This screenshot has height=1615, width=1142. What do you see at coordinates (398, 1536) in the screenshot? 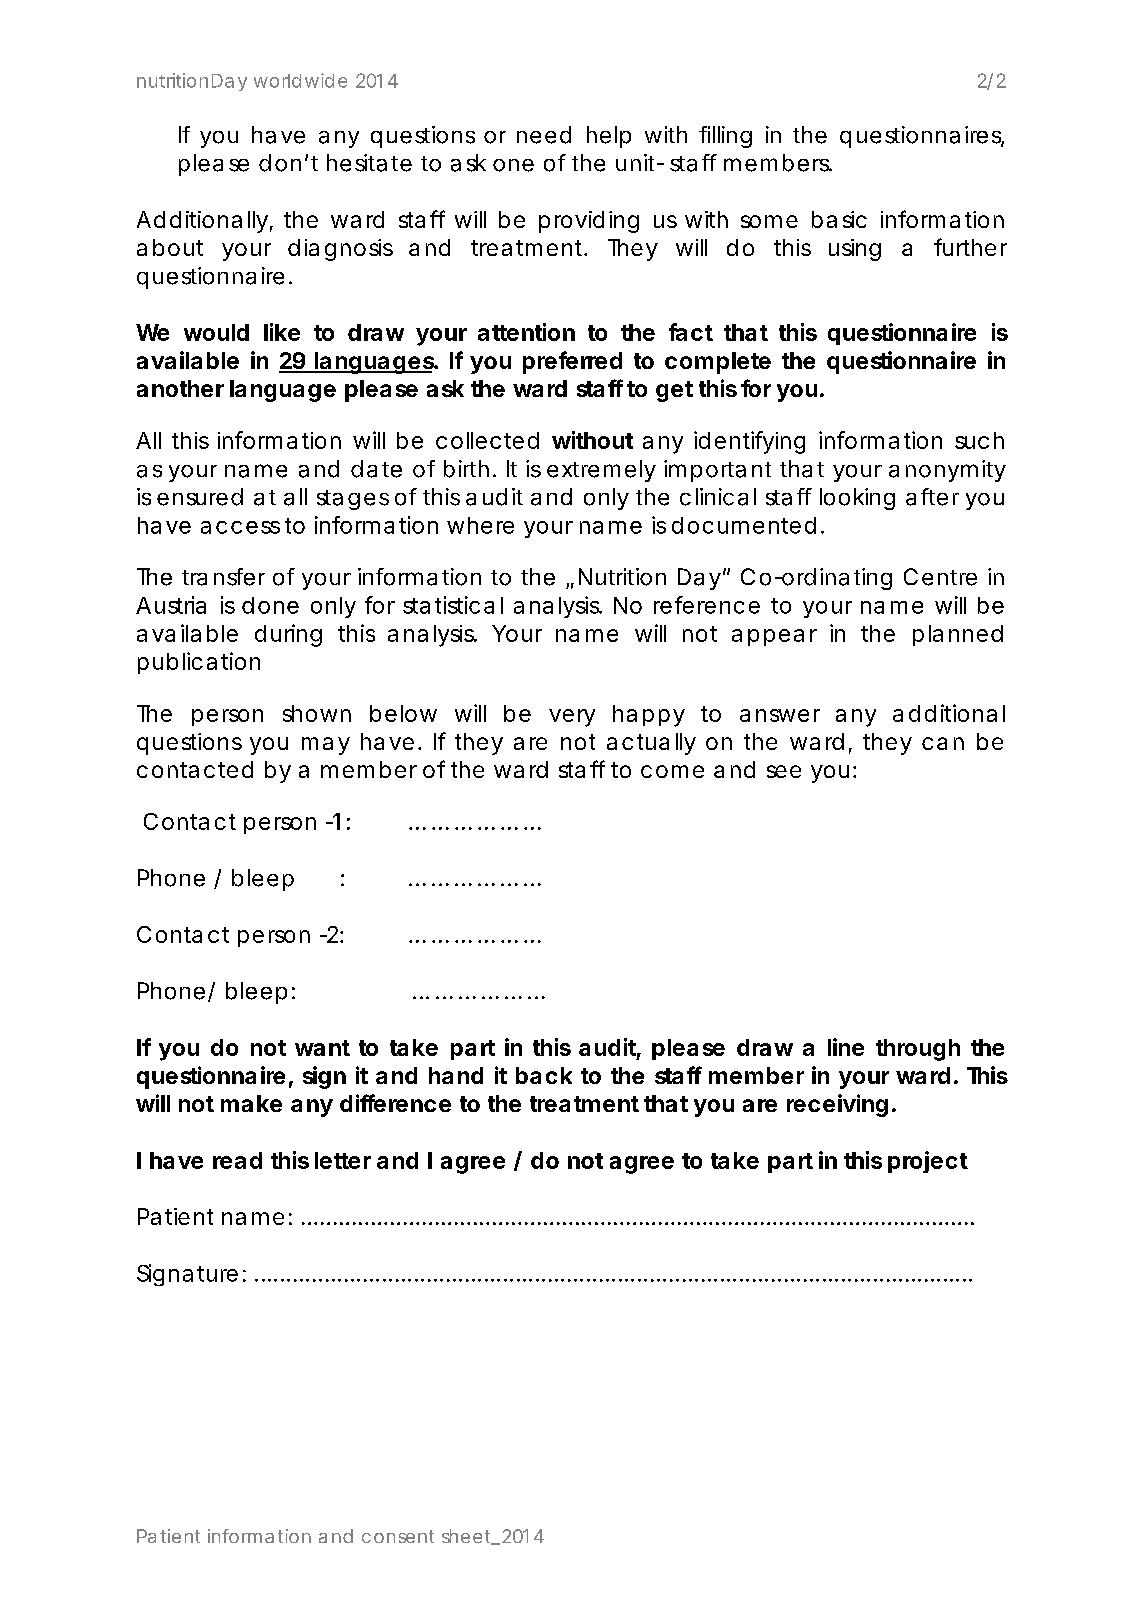
I see `consent` at bounding box center [398, 1536].
